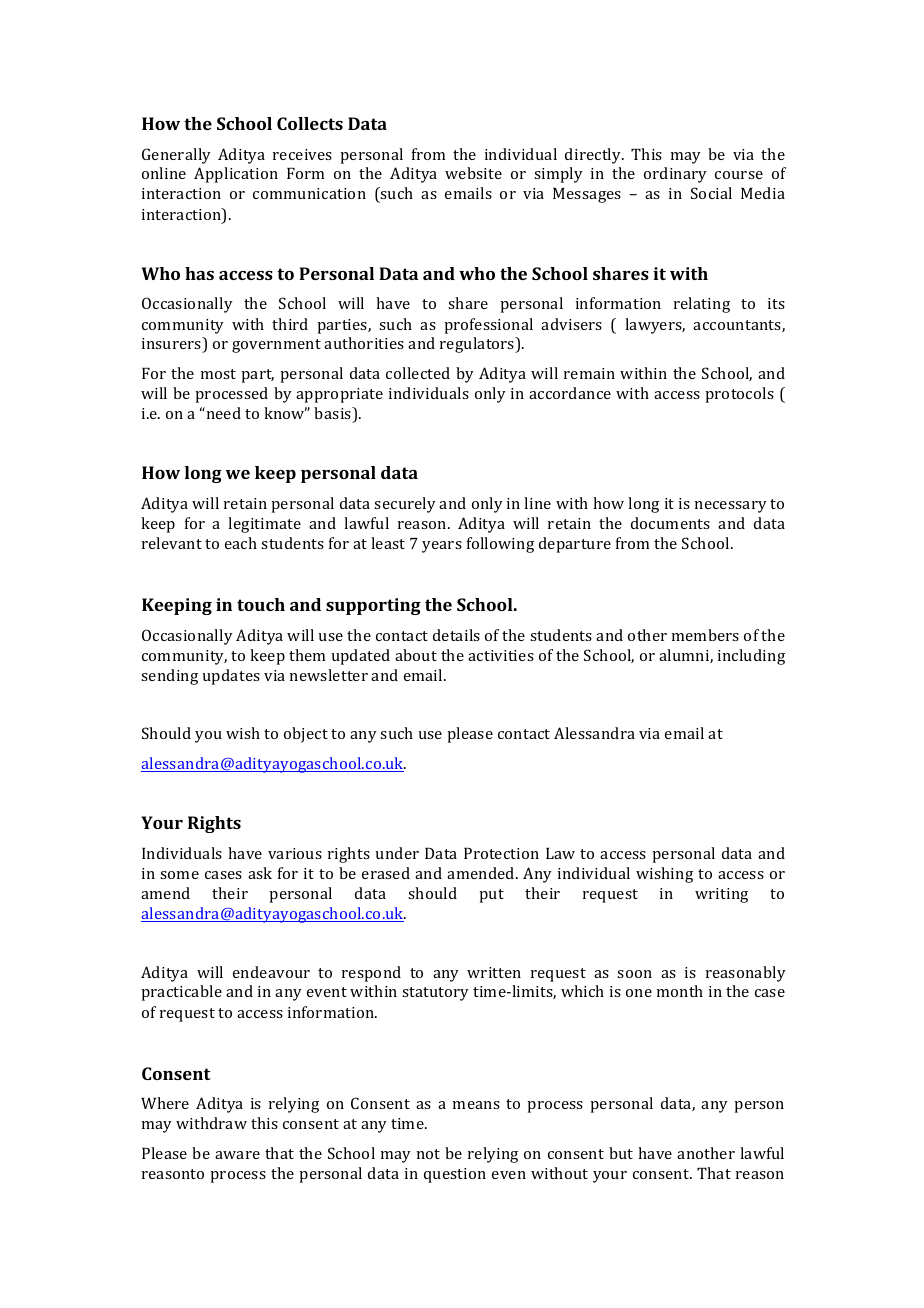 The height and width of the page is (1308, 924). Describe the element at coordinates (236, 175) in the page. I see `Application` at that location.
